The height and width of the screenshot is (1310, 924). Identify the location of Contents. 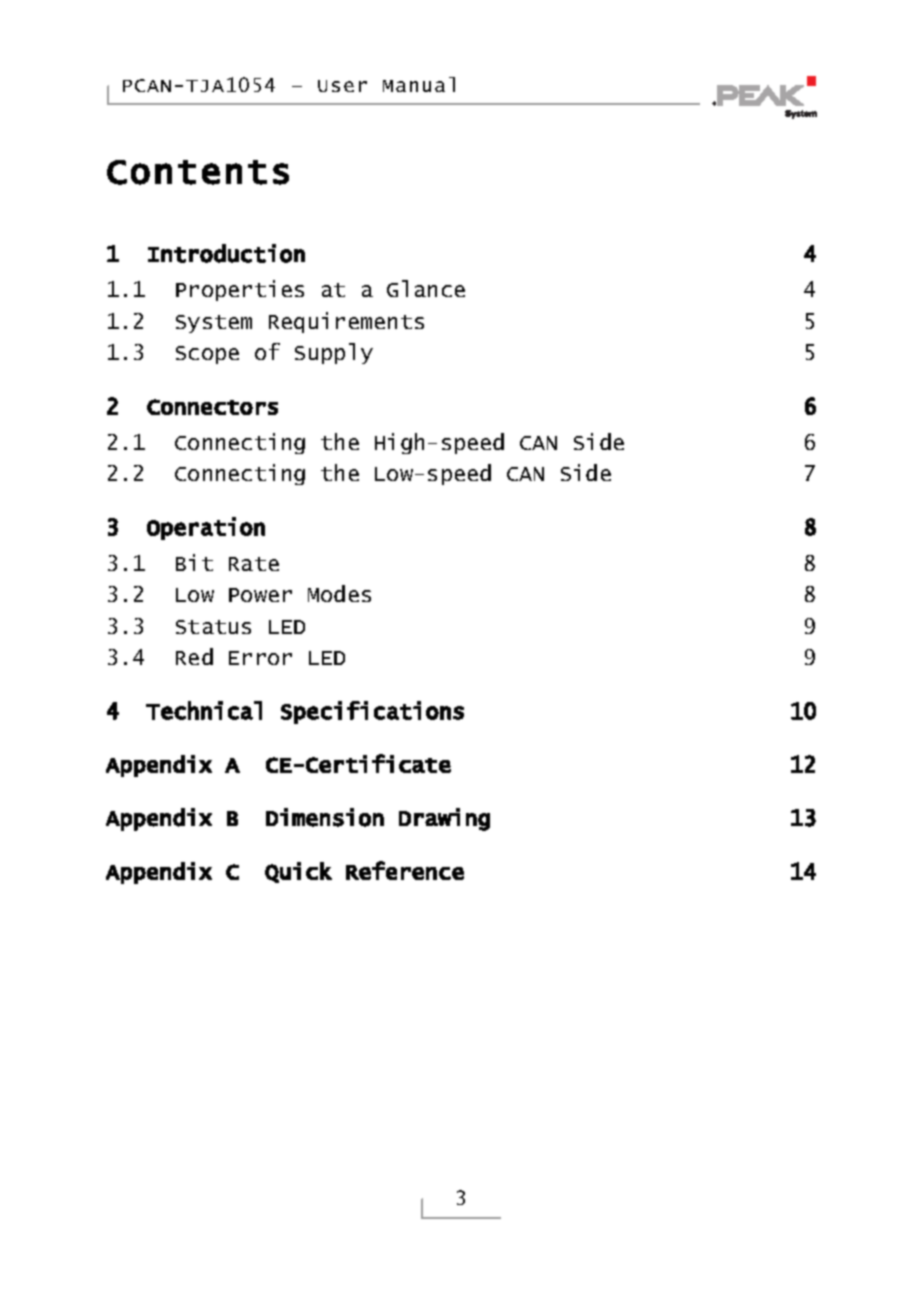
(198, 172).
